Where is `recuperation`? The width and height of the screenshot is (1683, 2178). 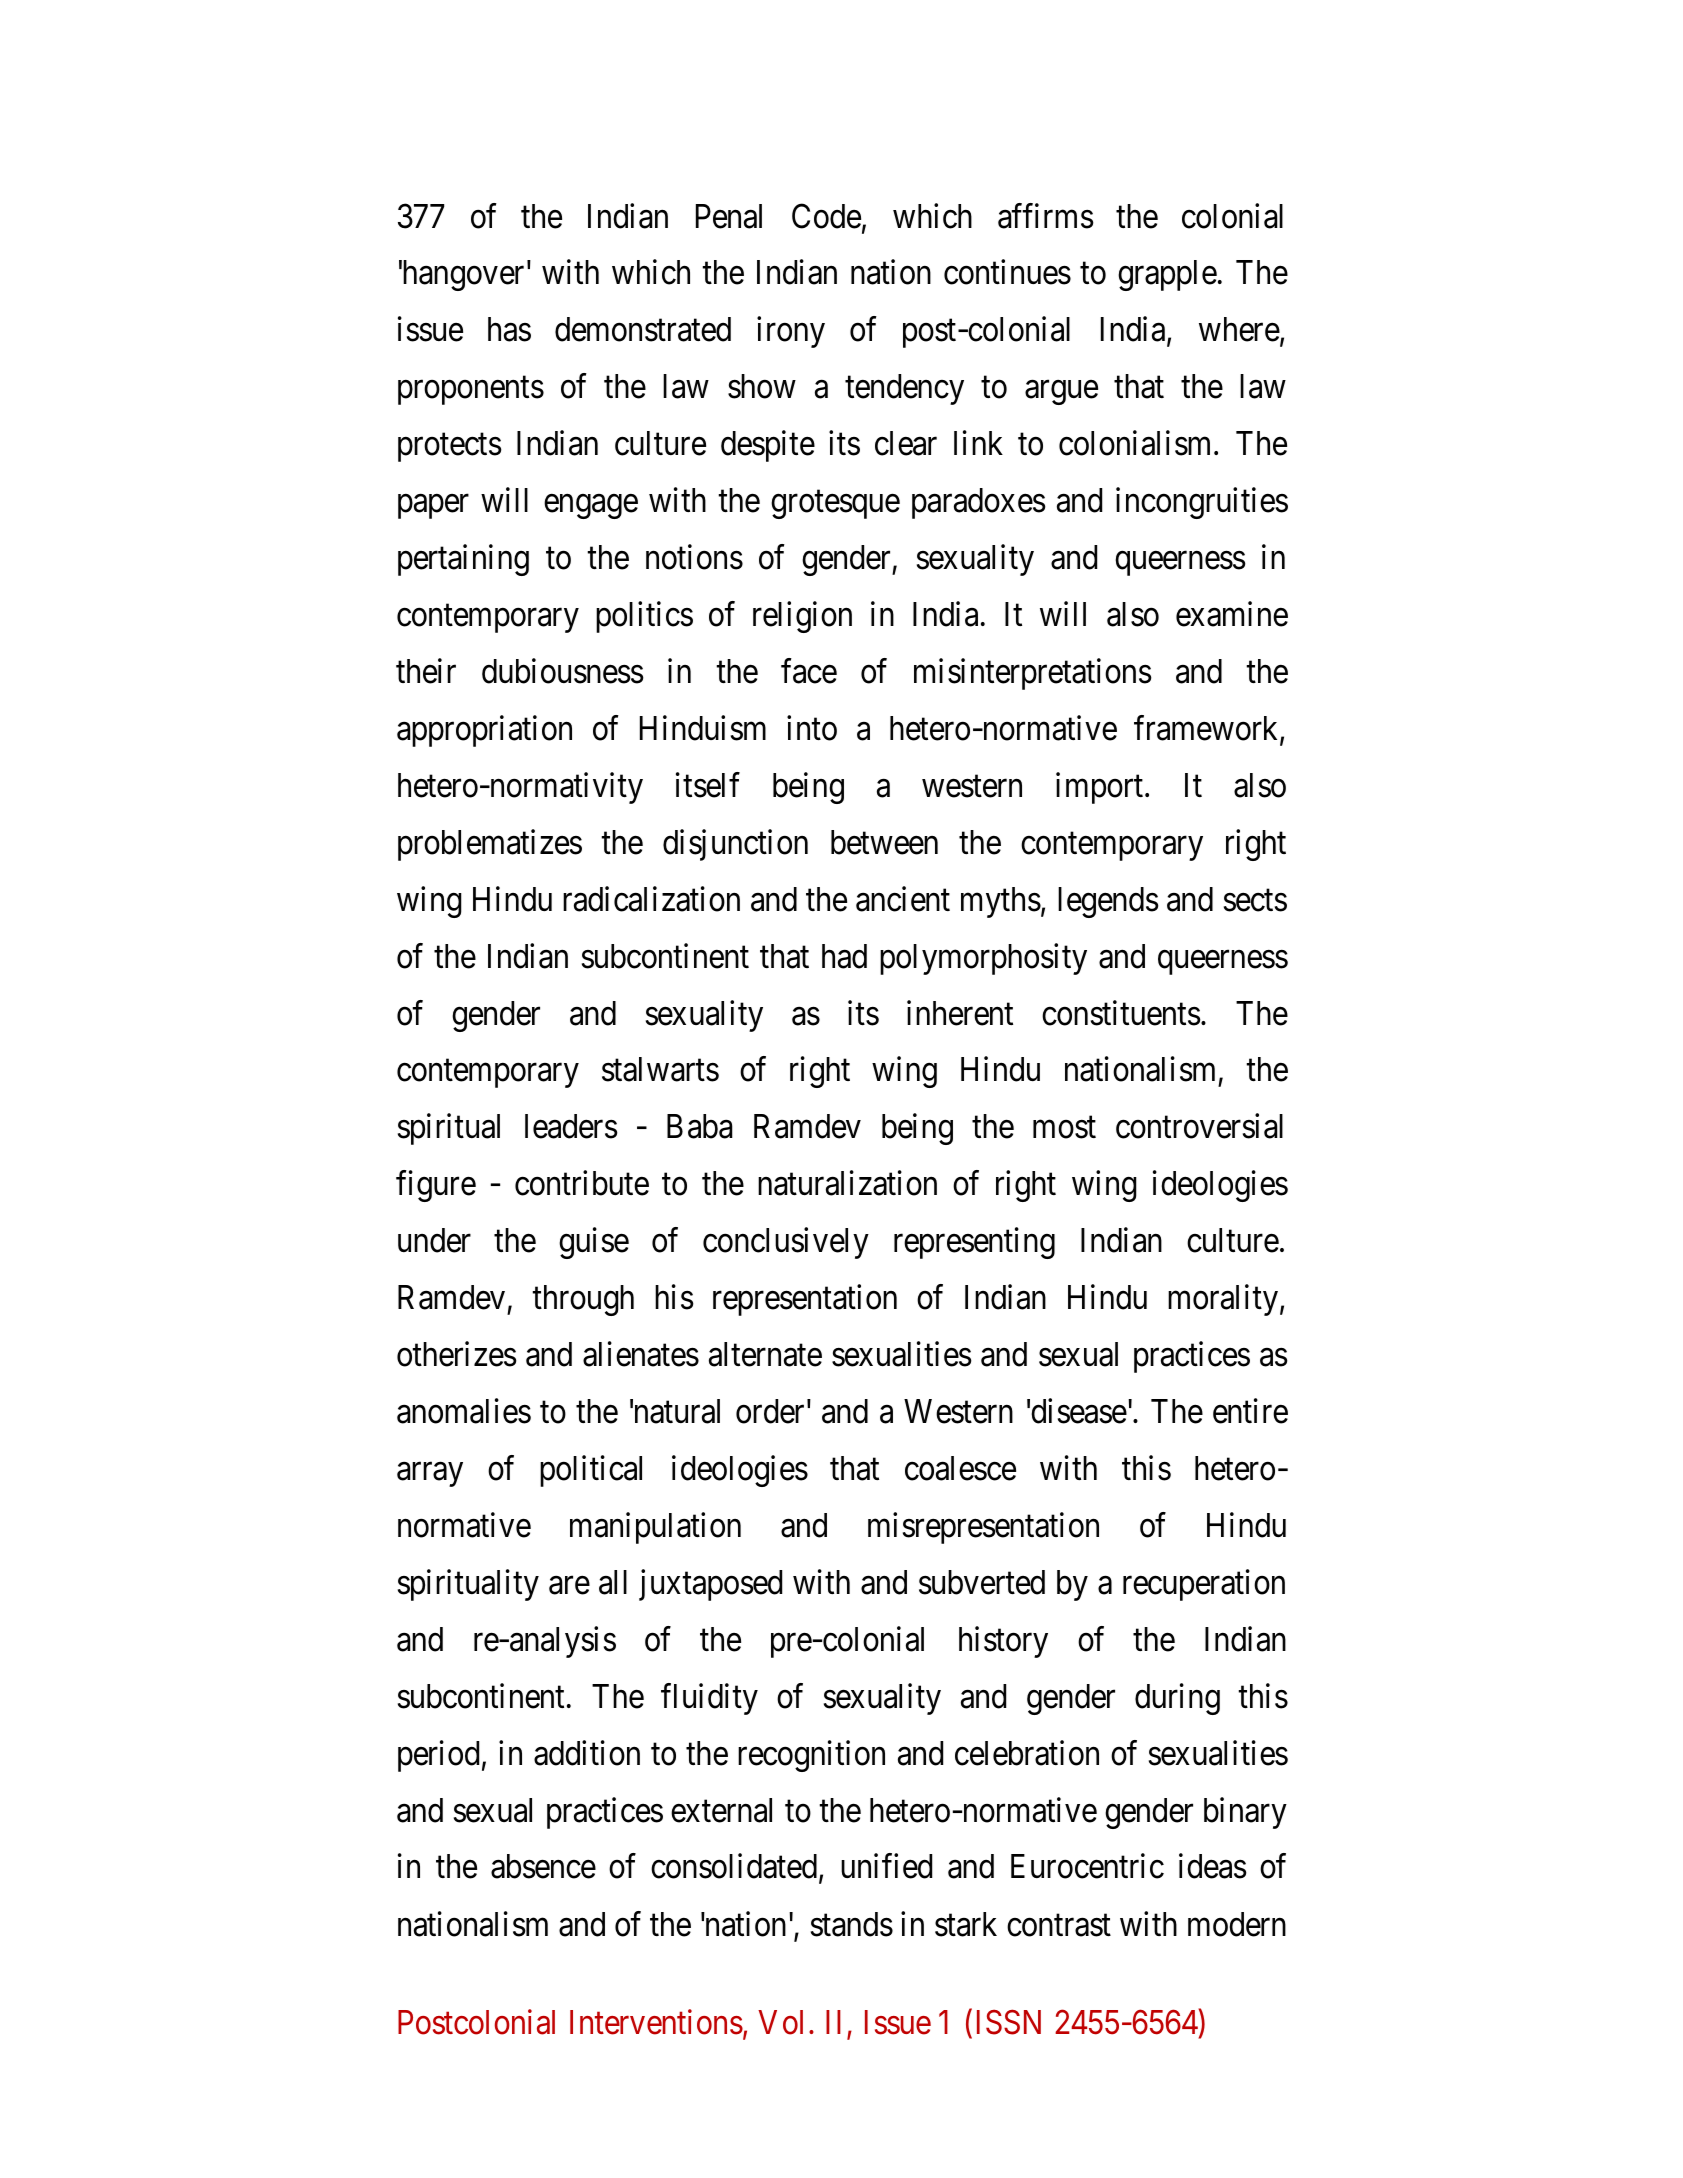 recuperation is located at coordinates (1204, 1585).
